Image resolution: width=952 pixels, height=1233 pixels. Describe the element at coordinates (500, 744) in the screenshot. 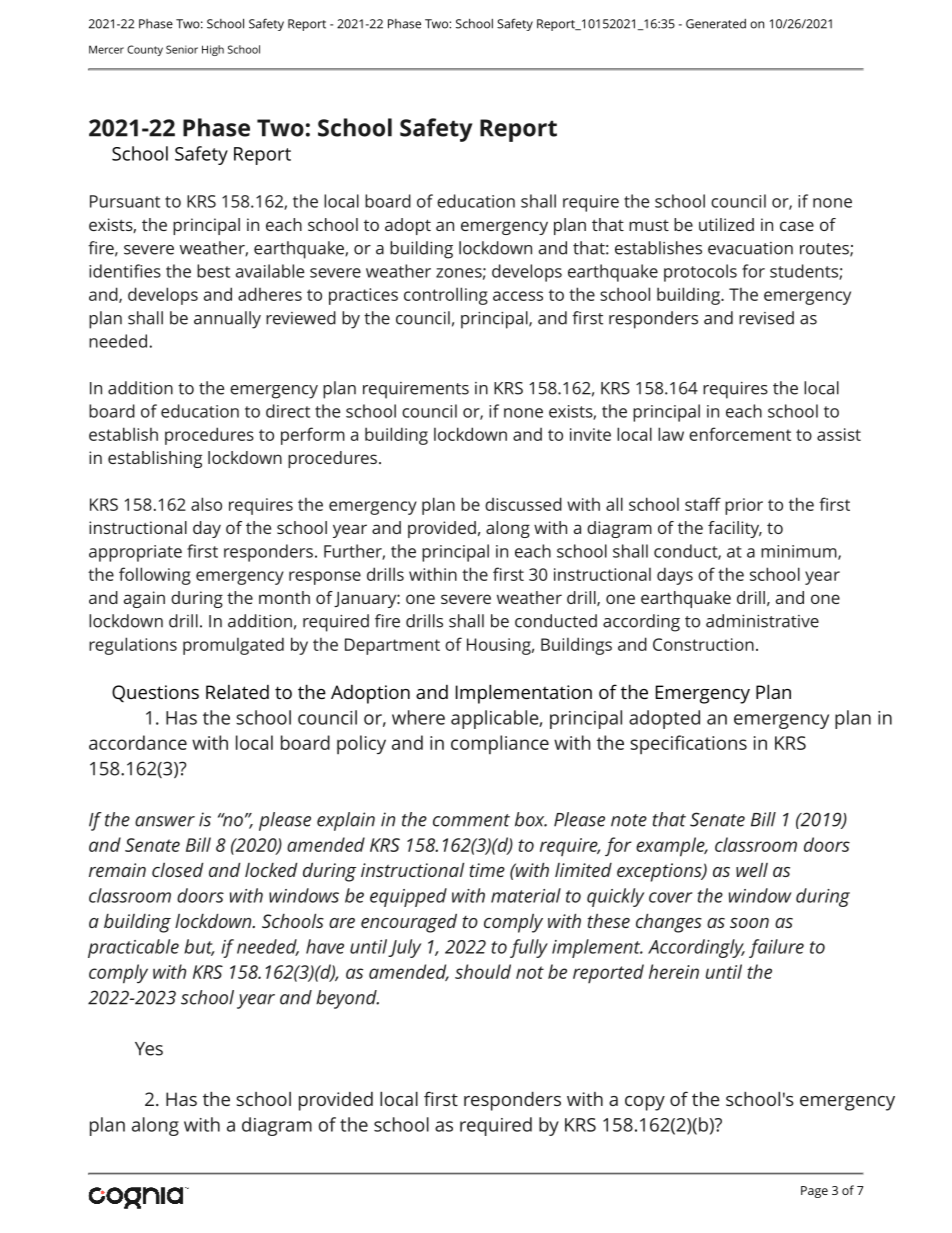

I see `compliance` at that location.
